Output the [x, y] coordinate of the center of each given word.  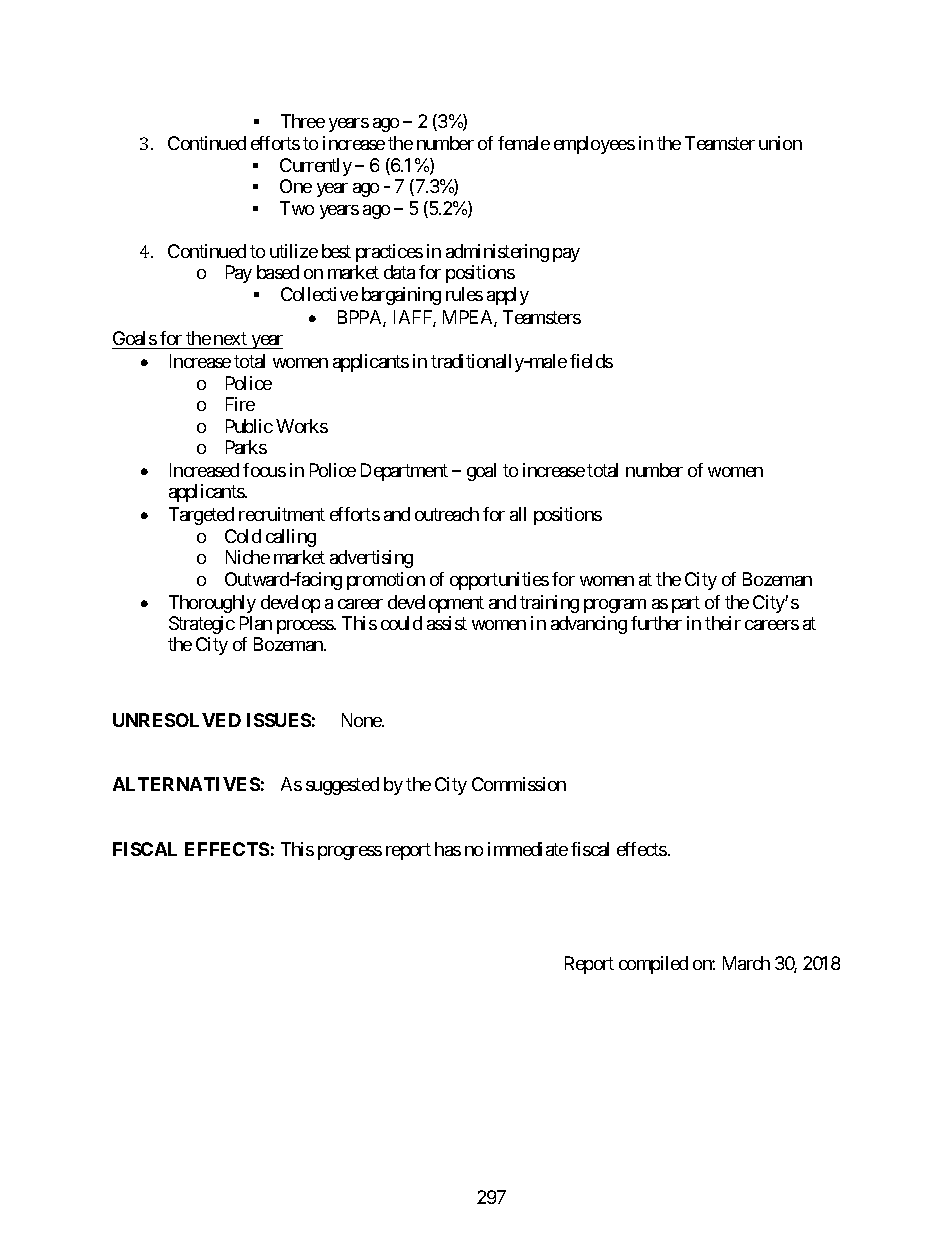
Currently [316, 167]
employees [594, 145]
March [746, 963]
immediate [528, 849]
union [780, 143]
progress [350, 853]
